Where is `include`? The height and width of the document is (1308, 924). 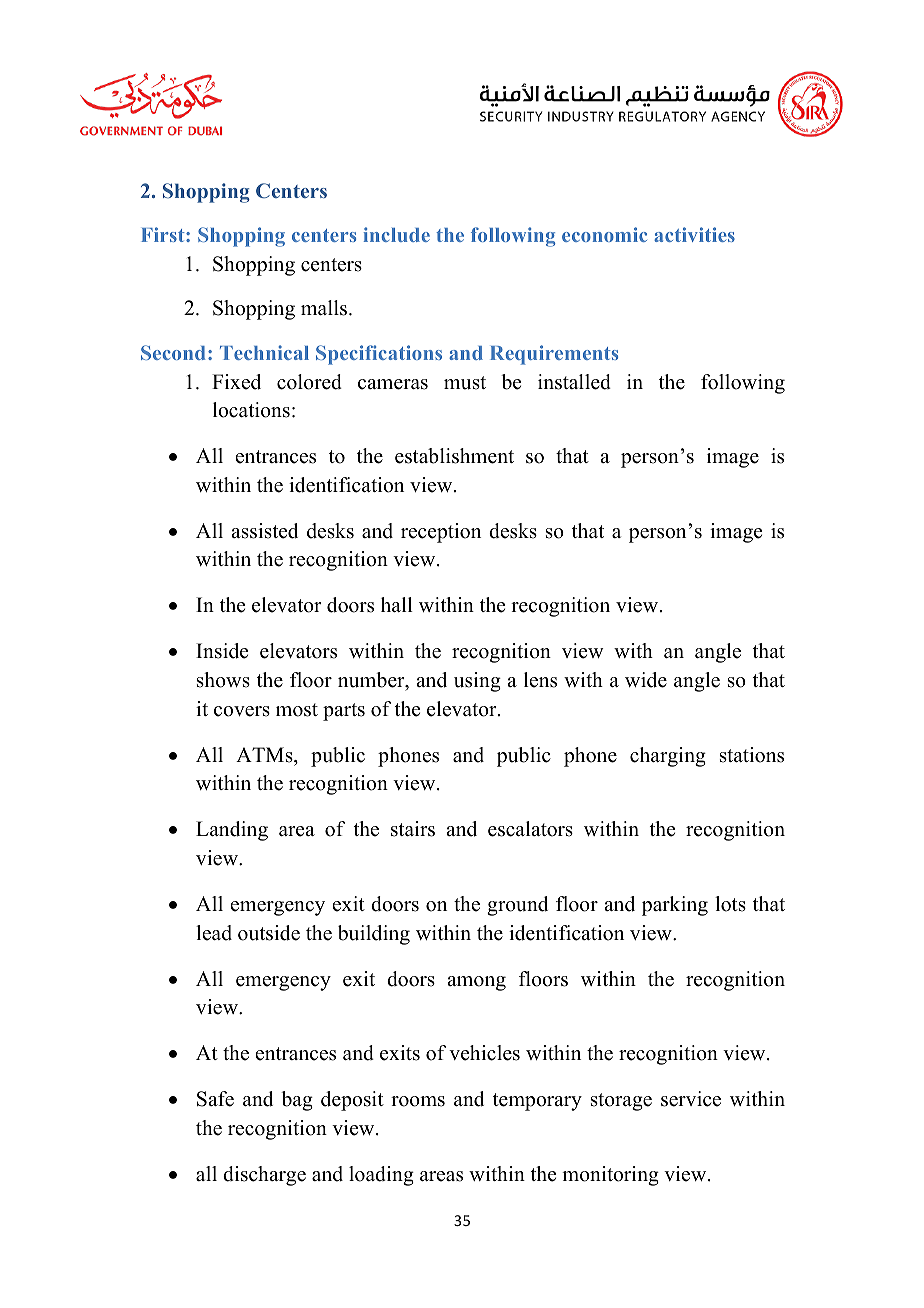
include is located at coordinates (397, 234).
